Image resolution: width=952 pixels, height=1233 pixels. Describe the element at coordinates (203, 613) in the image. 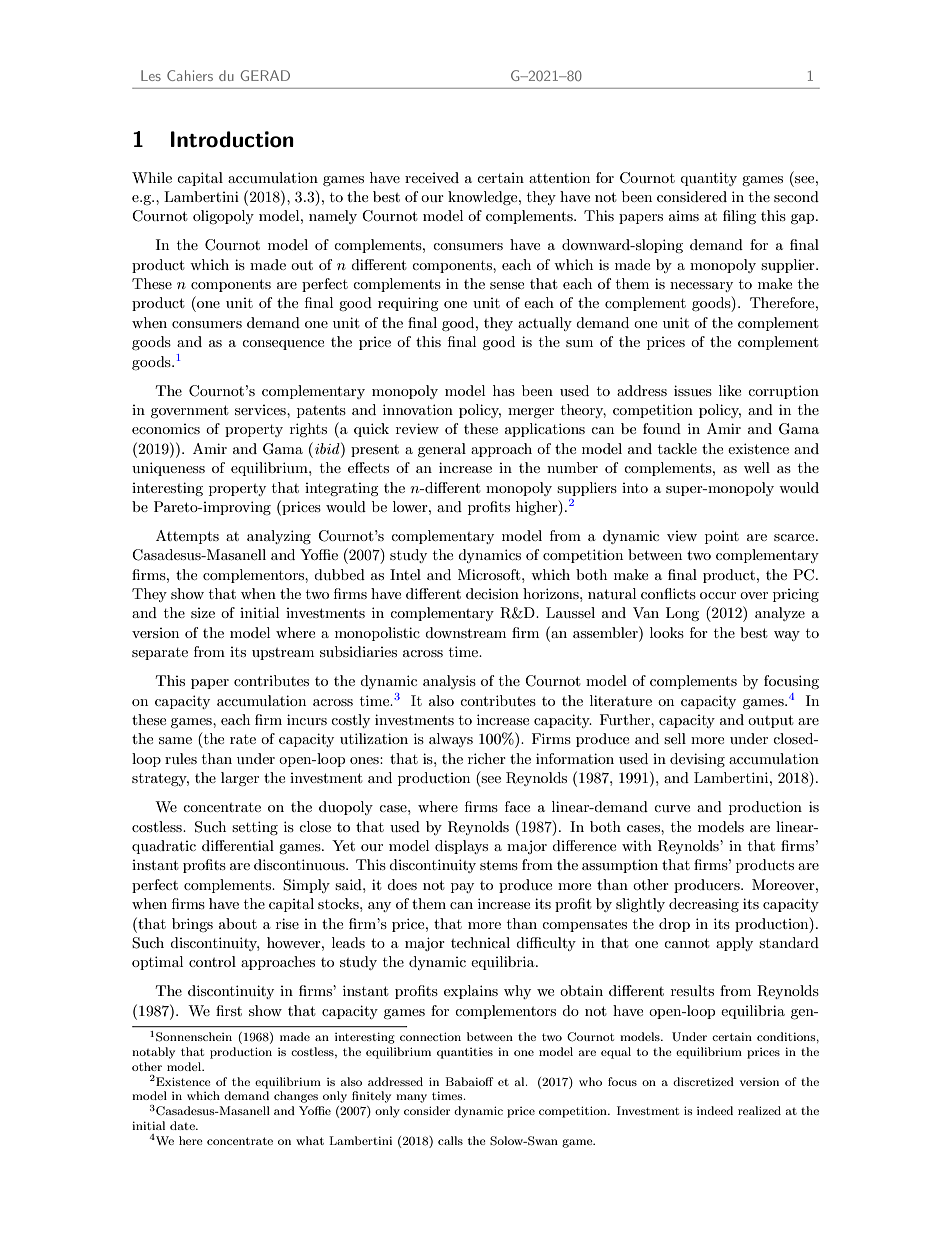

I see `size` at that location.
